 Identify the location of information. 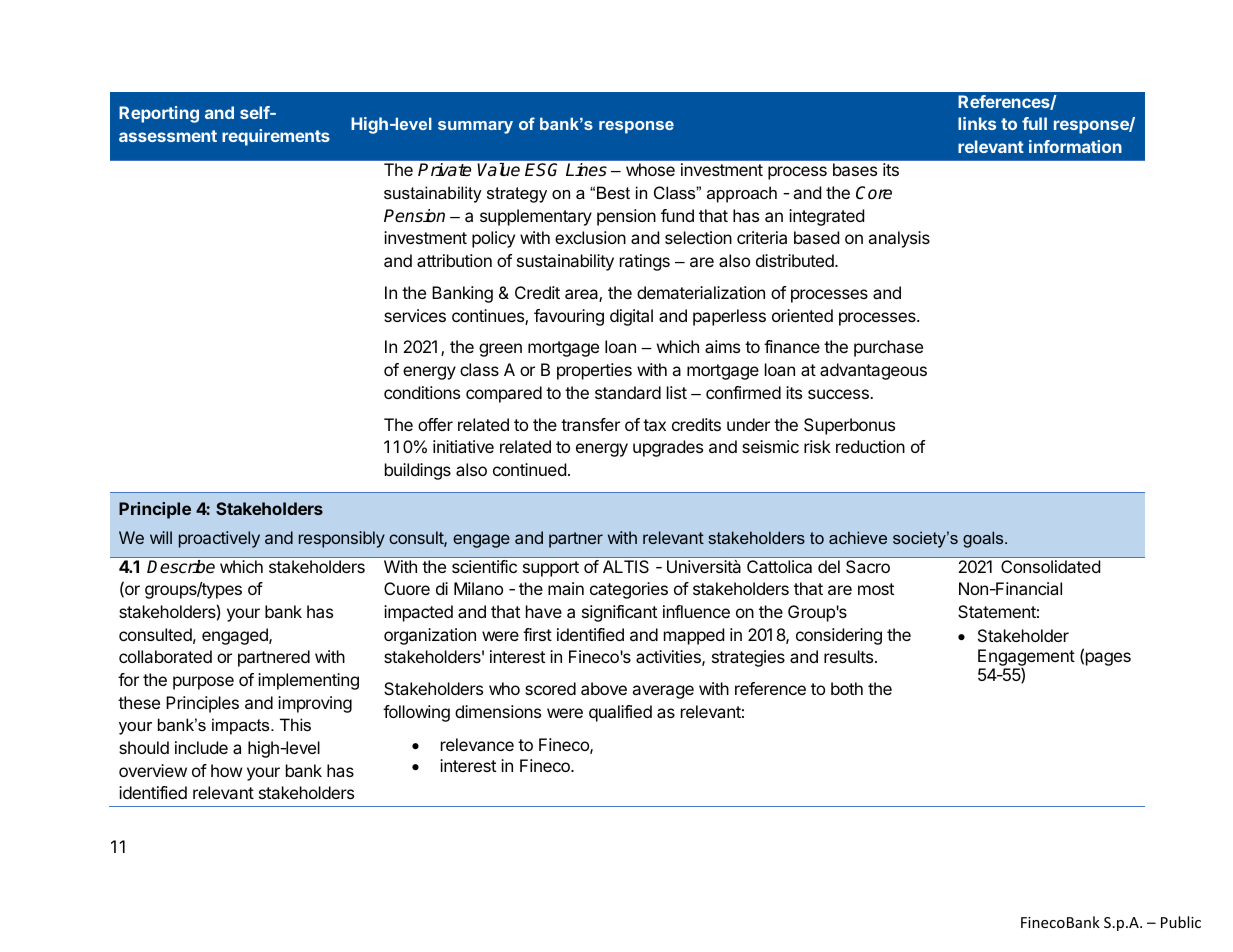
(1075, 146).
